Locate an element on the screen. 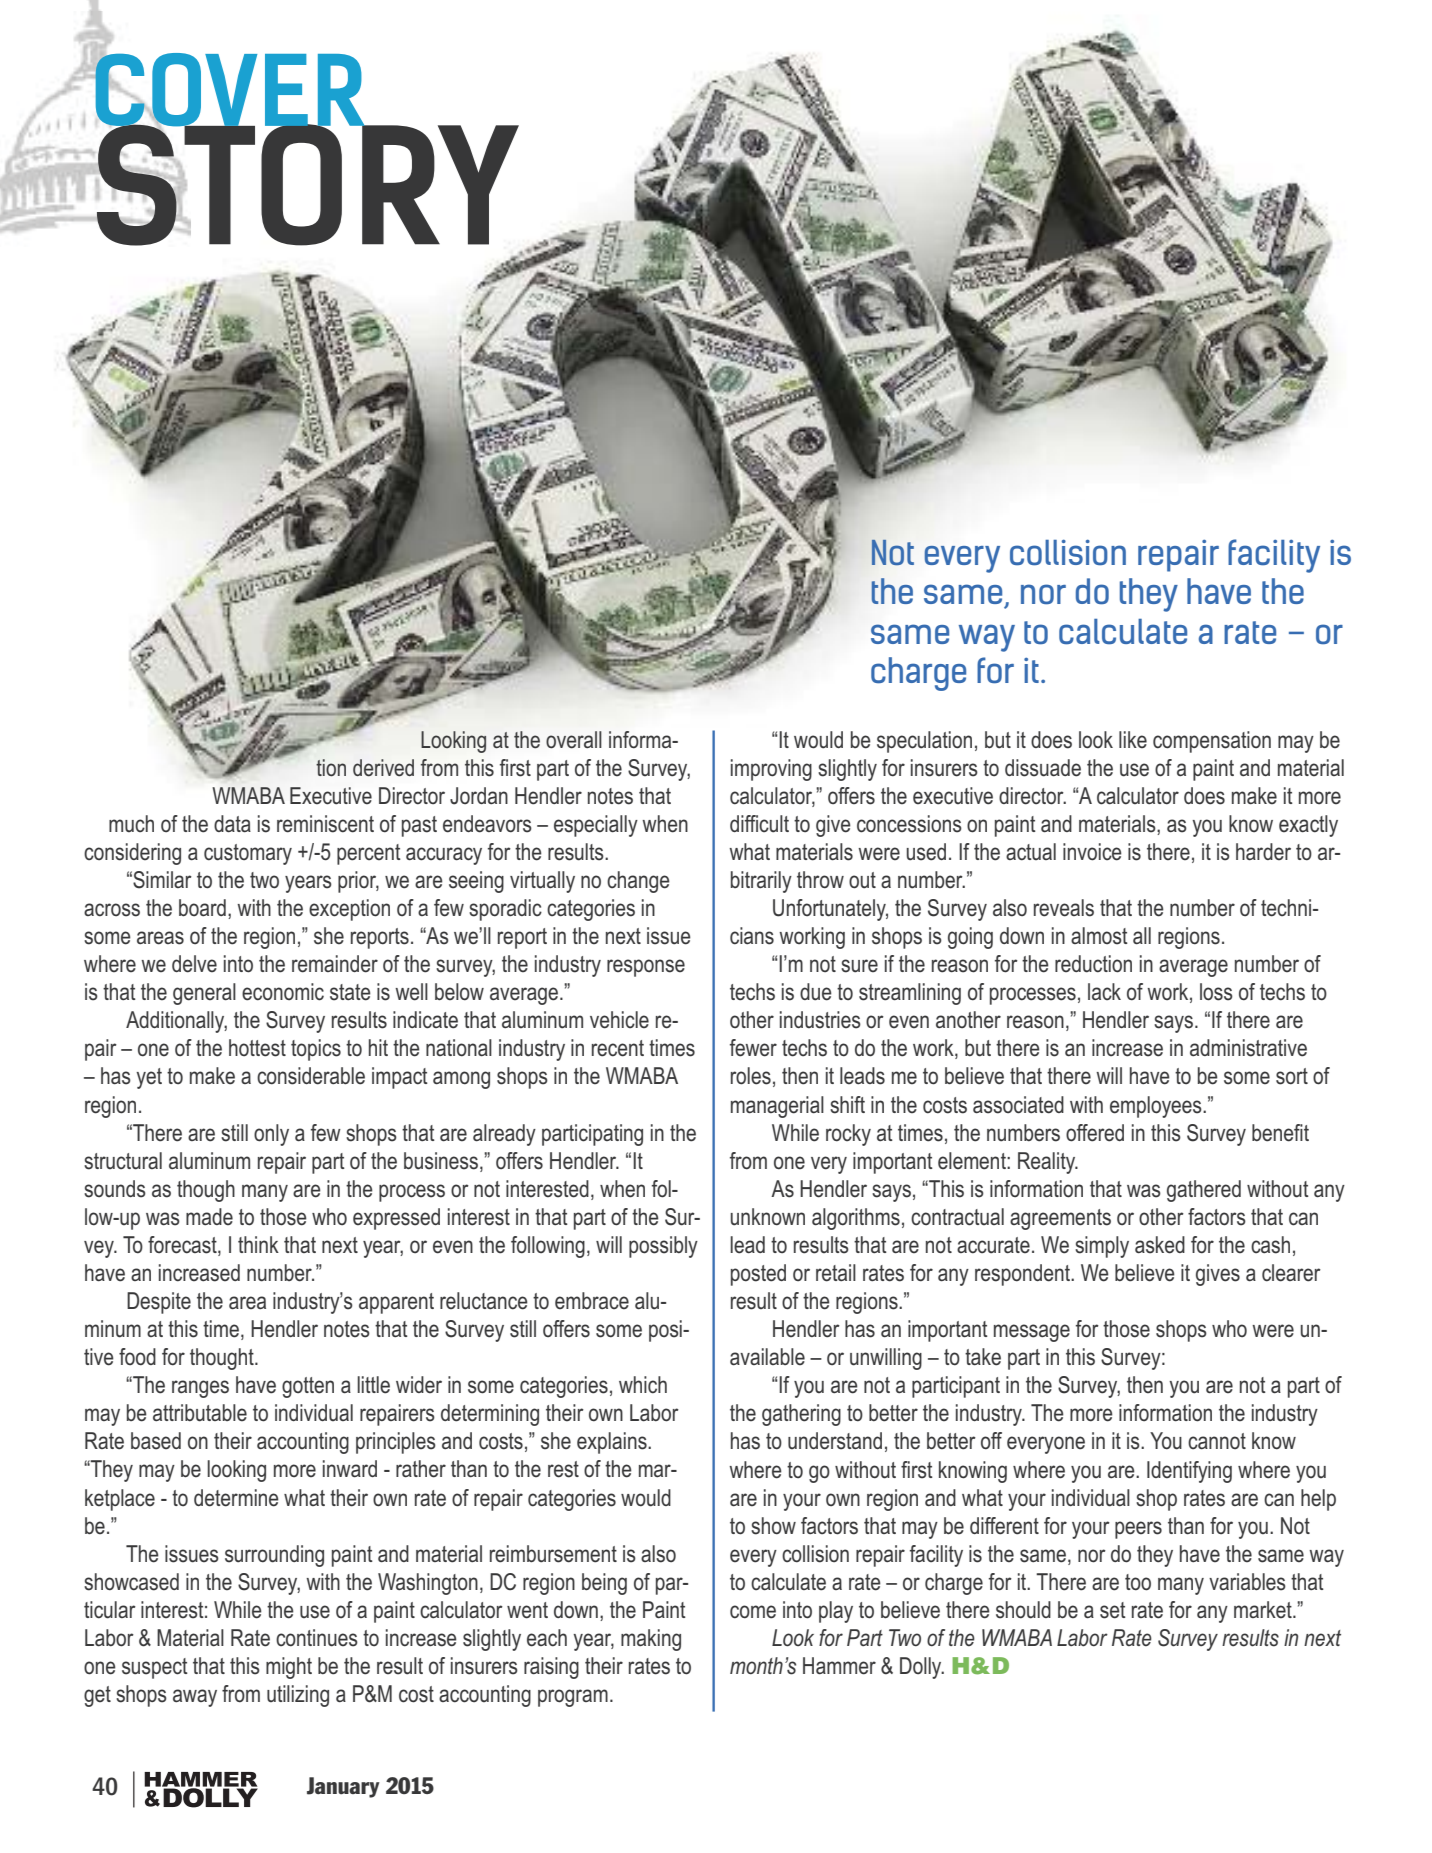 This screenshot has width=1432, height=1853. set is located at coordinates (1113, 1610).
